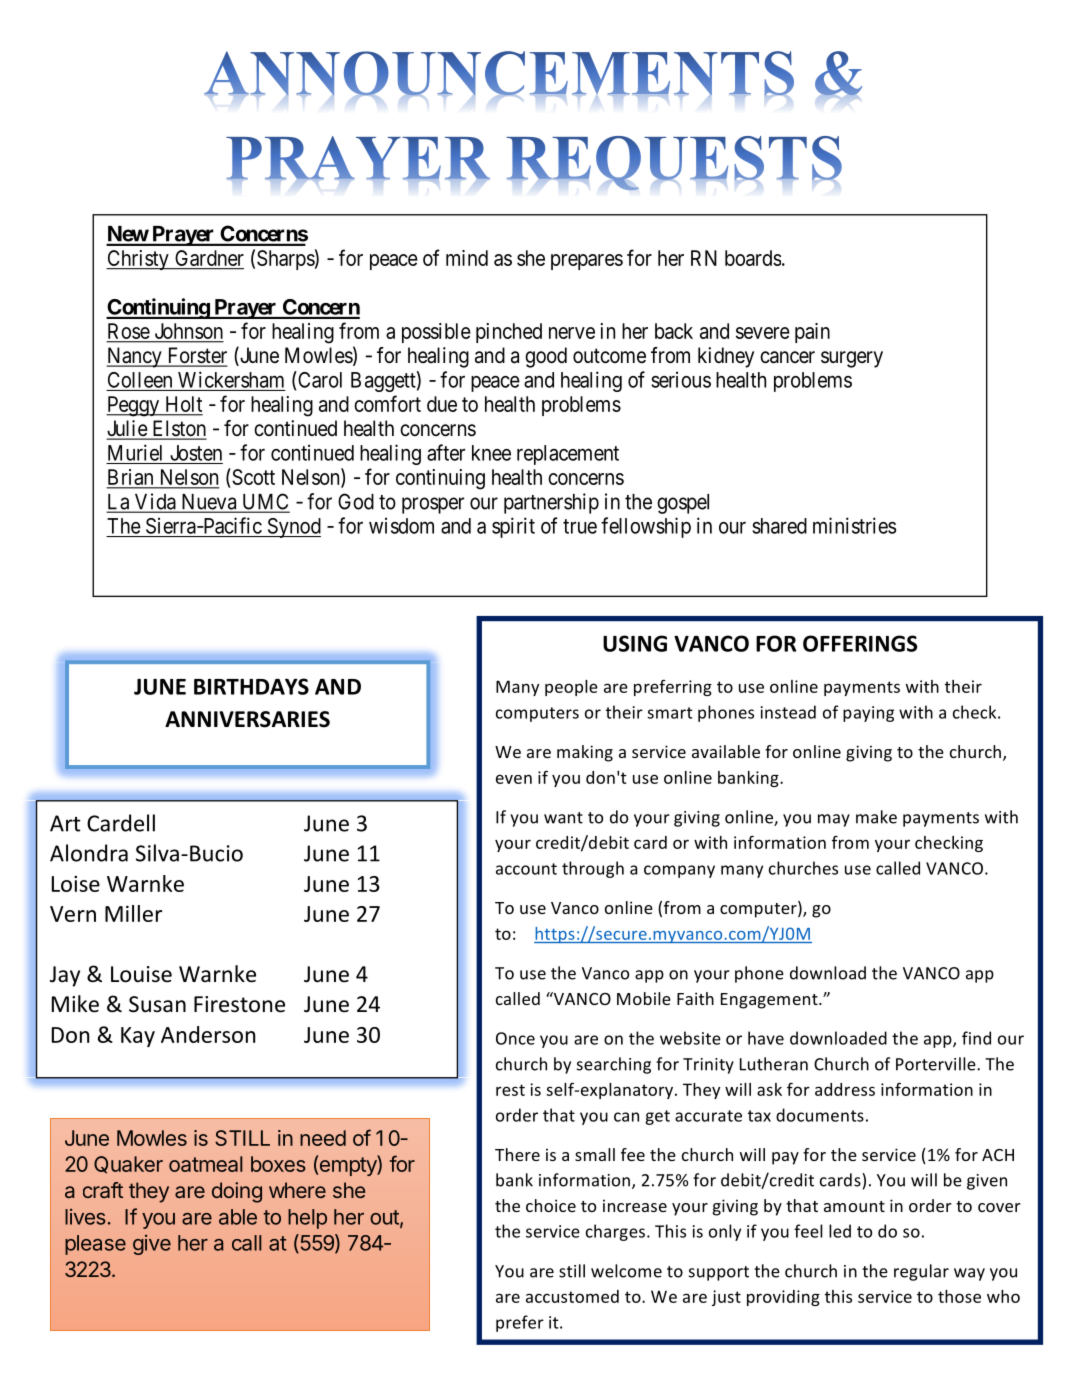 The image size is (1080, 1397). Describe the element at coordinates (812, 333) in the image. I see `pain` at that location.
